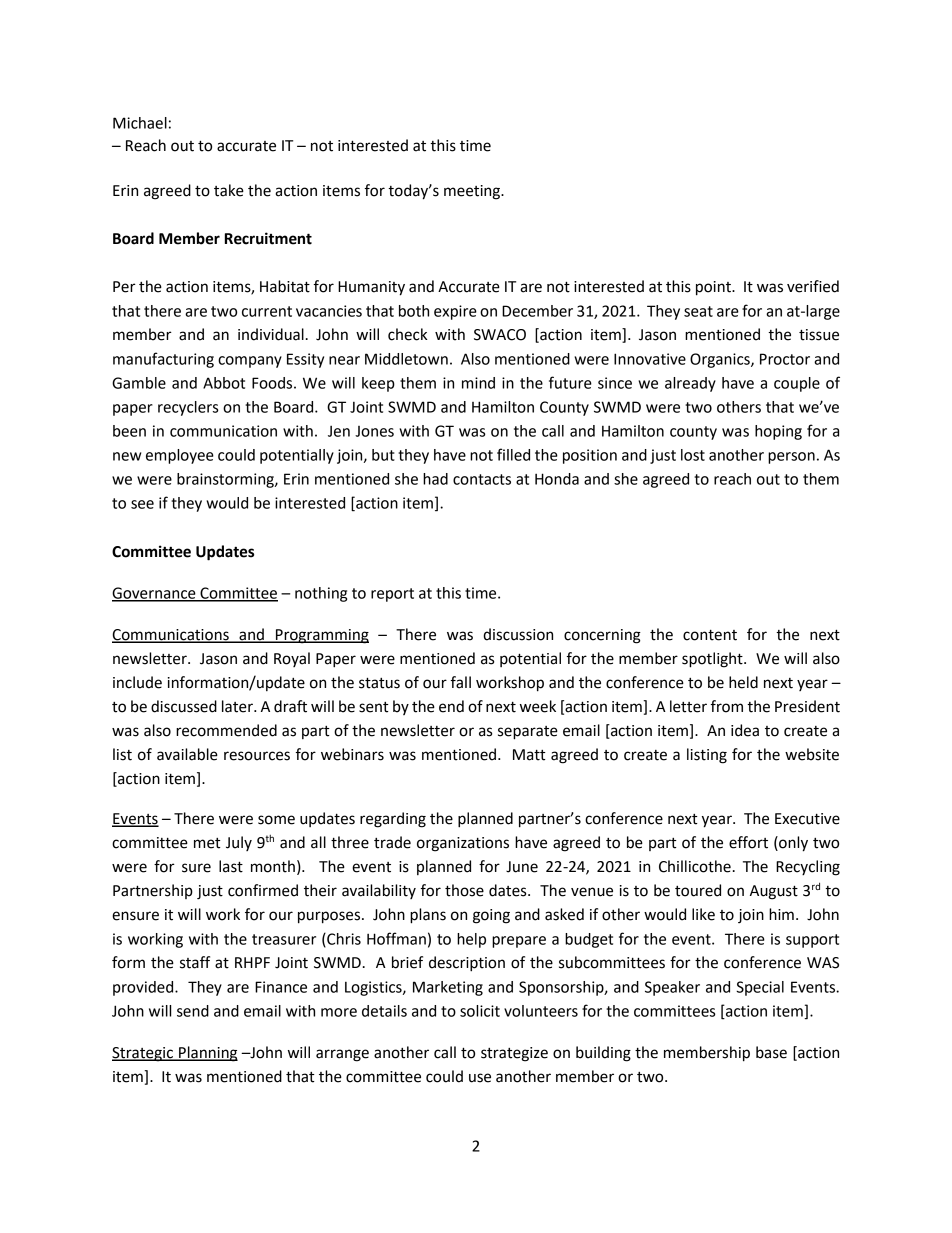 This screenshot has height=1233, width=952. I want to click on organizations, so click(463, 844).
